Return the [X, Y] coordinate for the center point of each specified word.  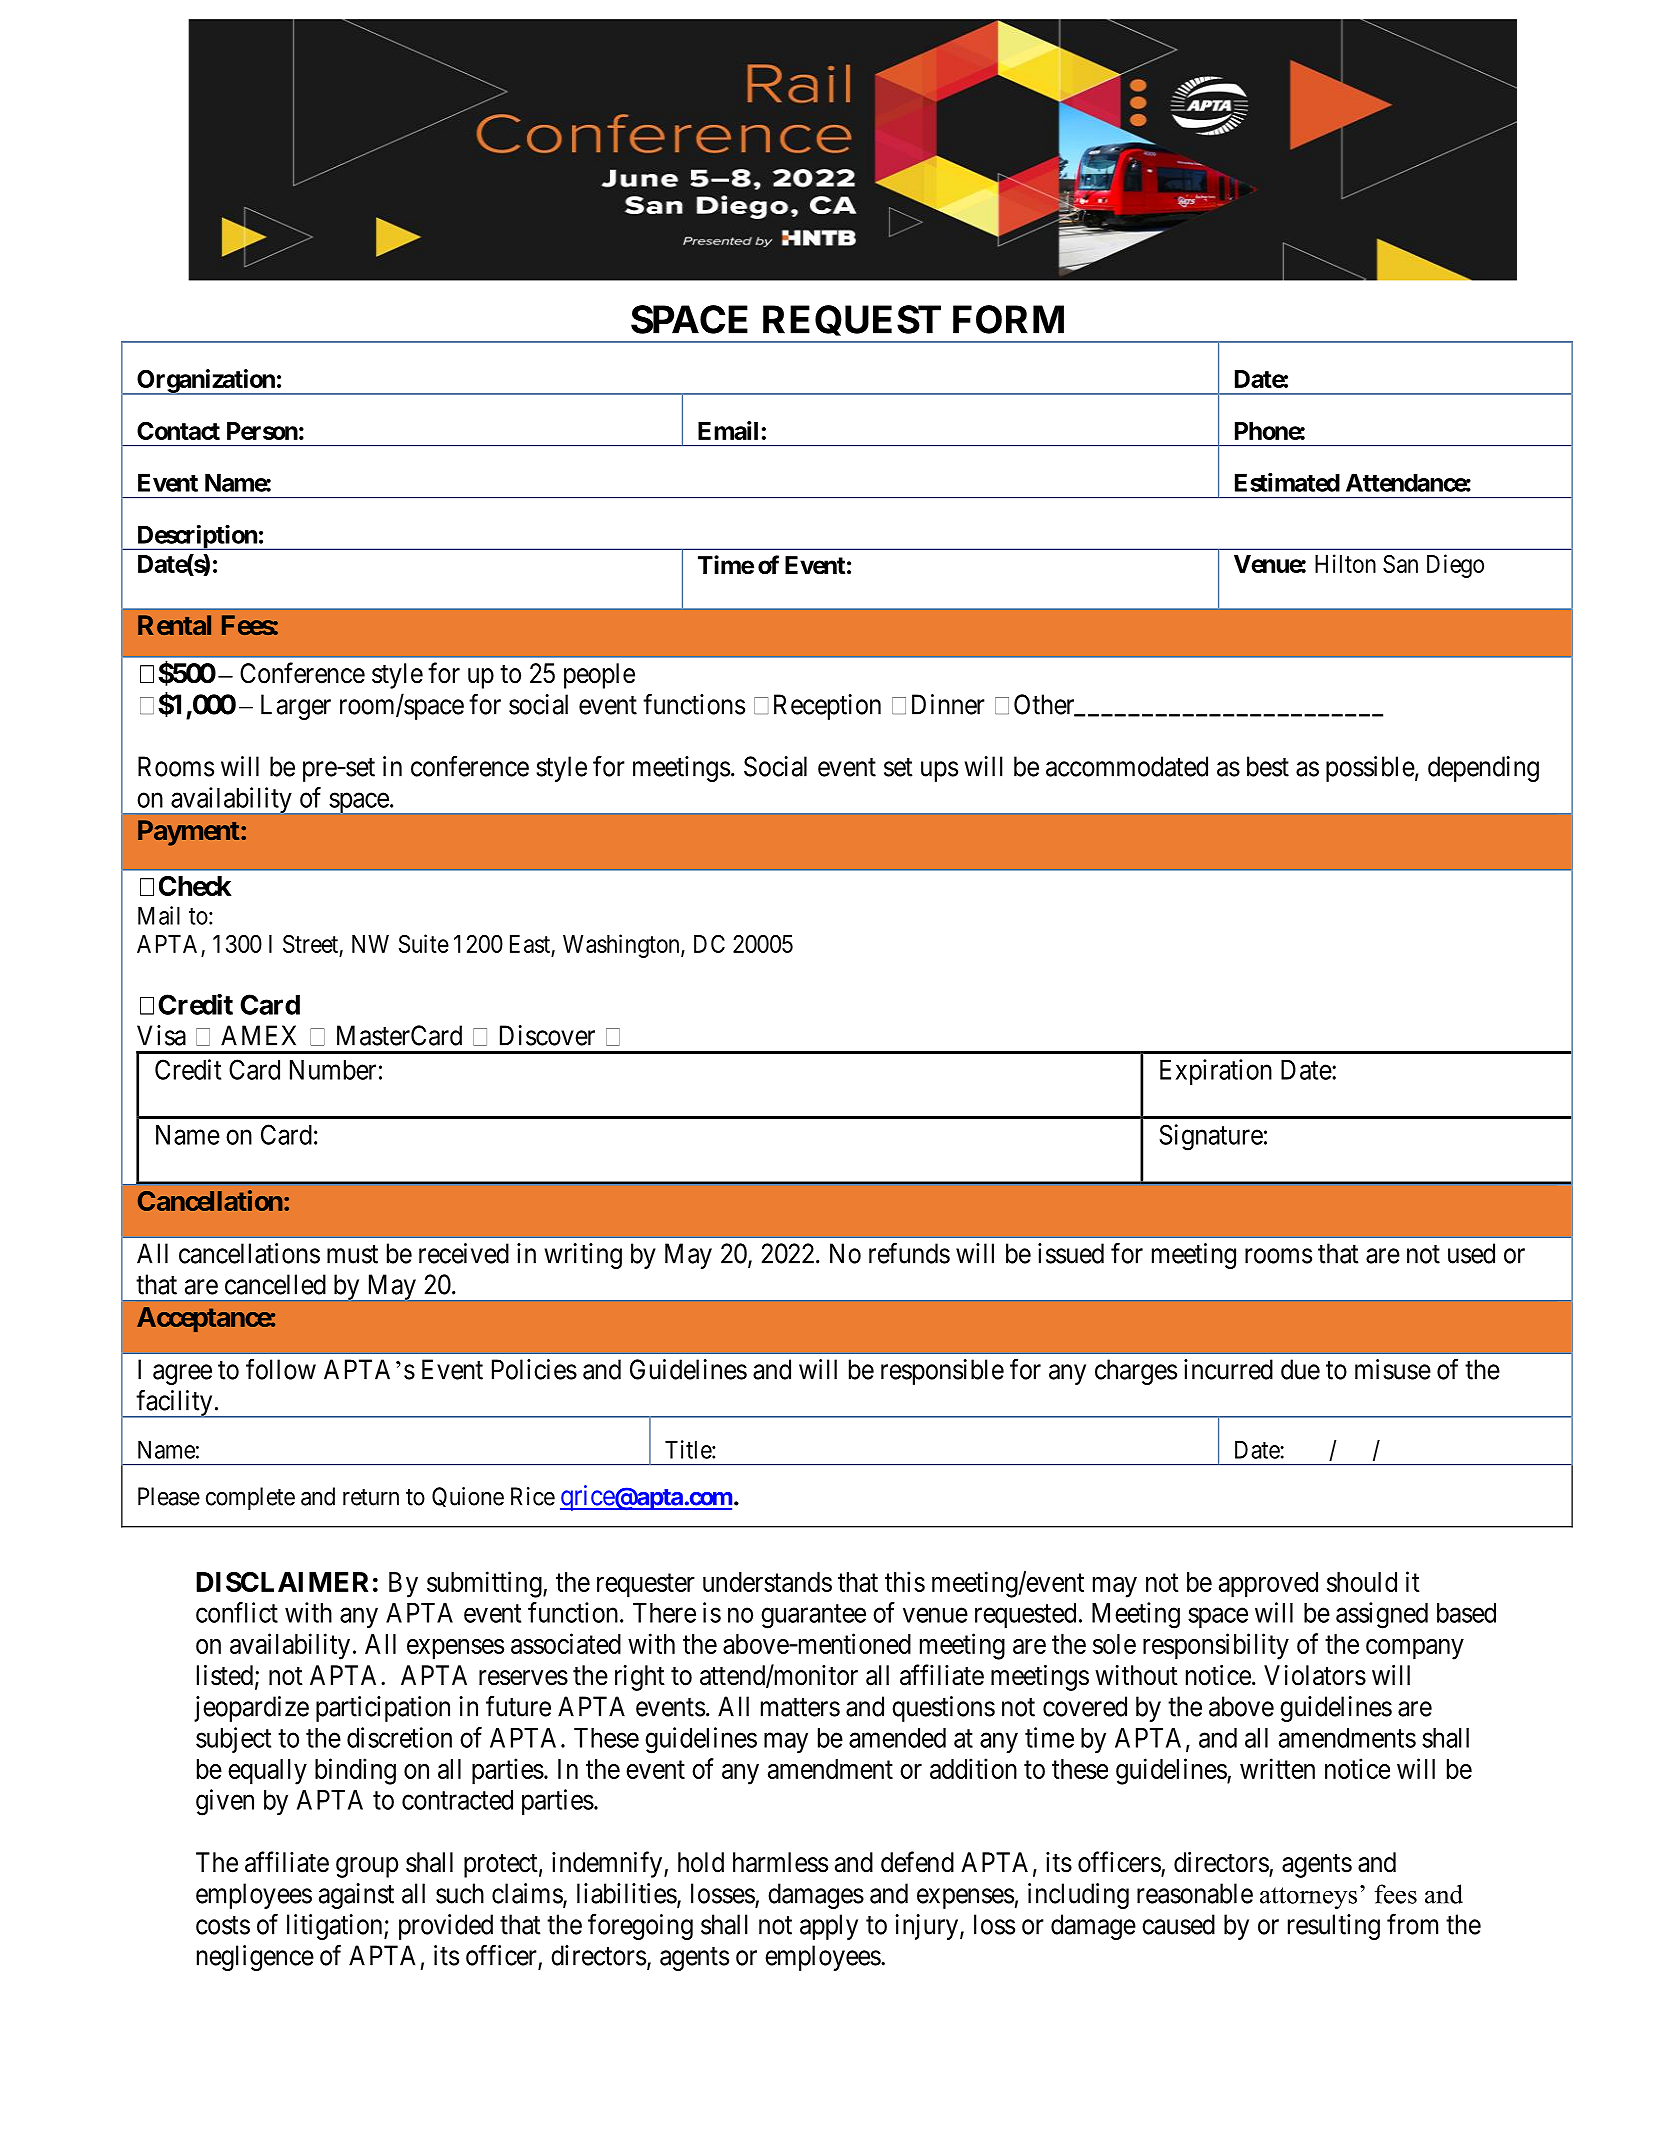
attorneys [1308, 1898]
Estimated [1287, 482]
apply [829, 1927]
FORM [1008, 319]
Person [262, 431]
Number [333, 1070]
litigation [336, 1927]
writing [583, 1256]
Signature [1211, 1137]
